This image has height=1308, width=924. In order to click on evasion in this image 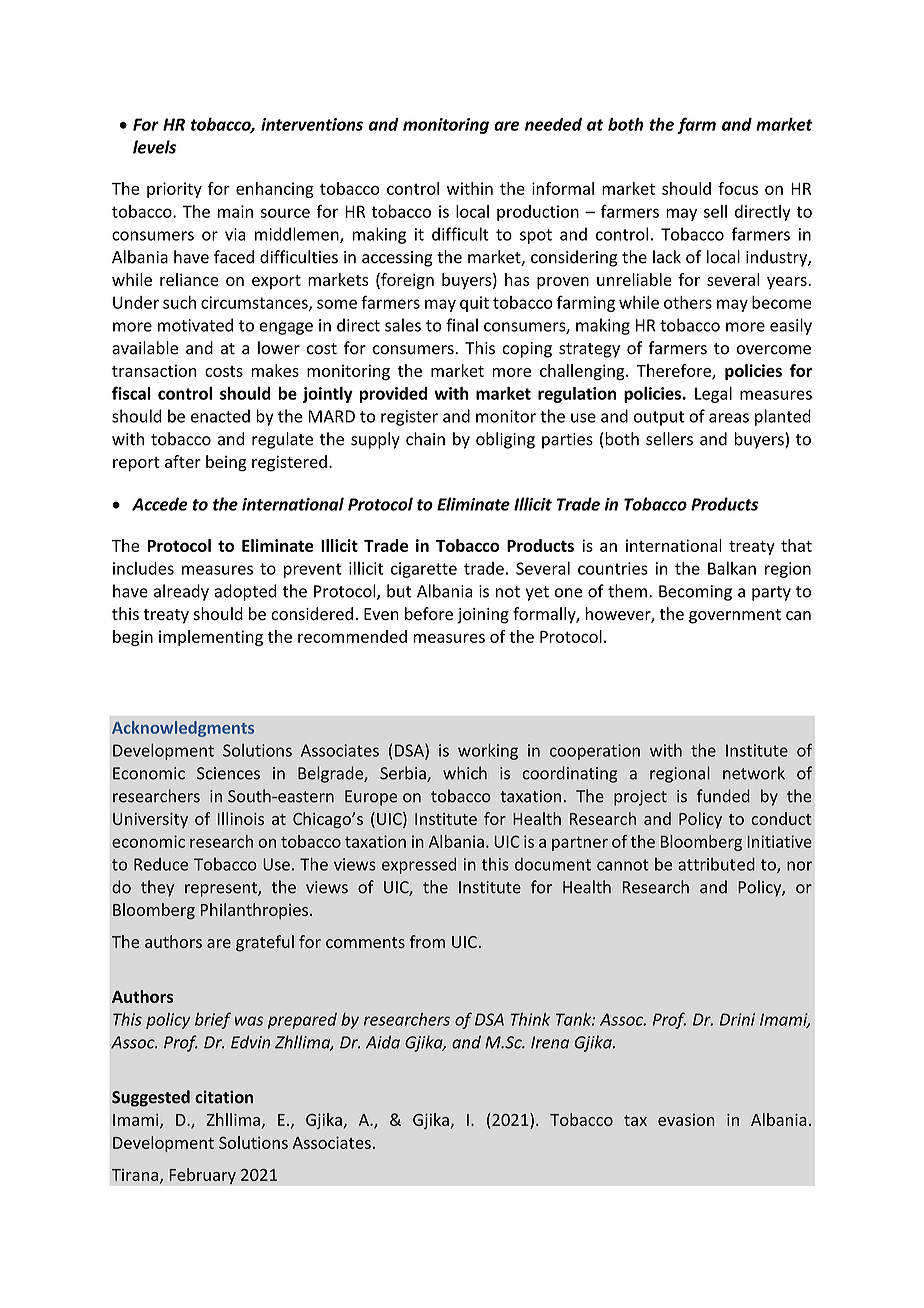, I will do `click(686, 1120)`.
